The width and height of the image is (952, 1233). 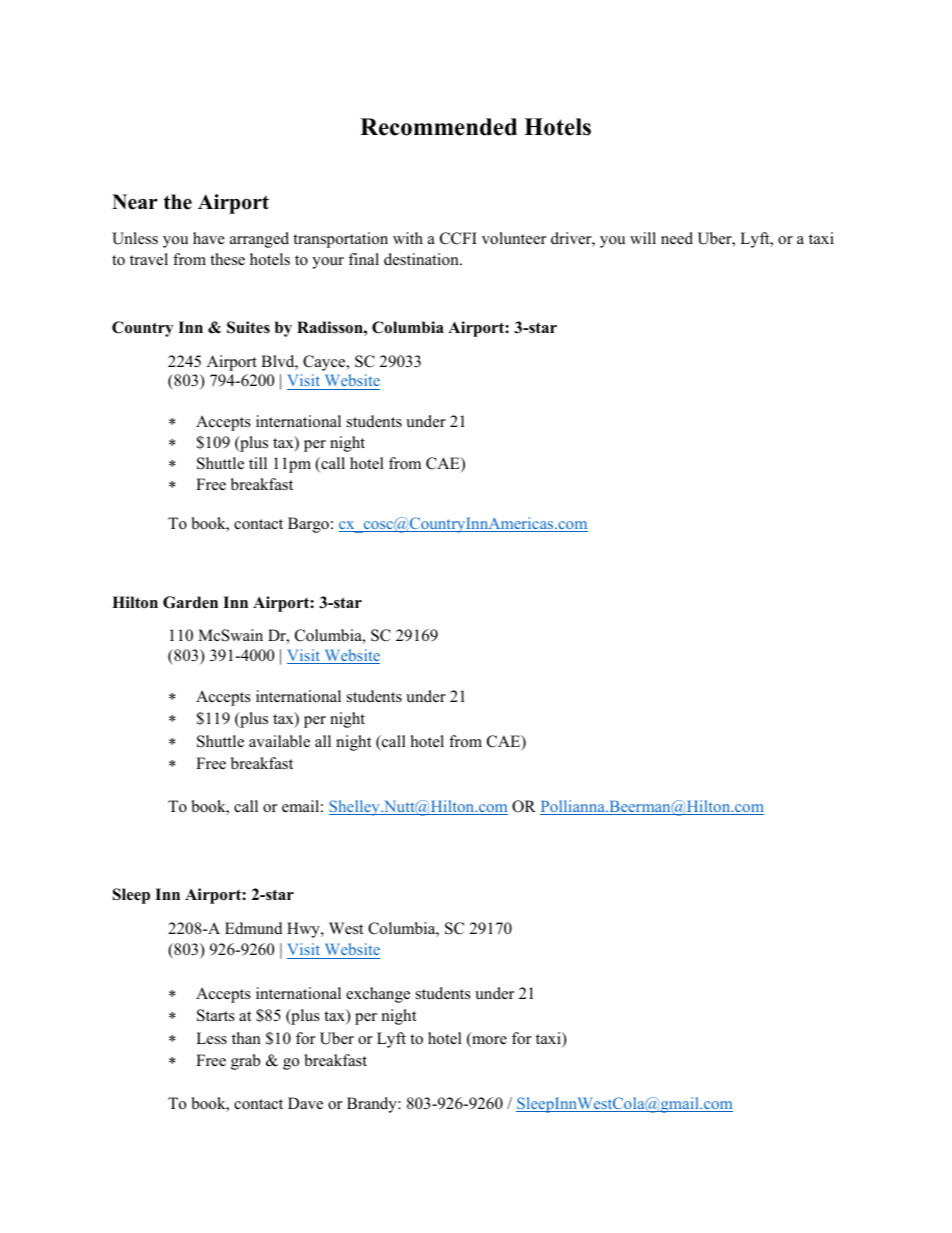 What do you see at coordinates (248, 327) in the image?
I see `Suites` at bounding box center [248, 327].
